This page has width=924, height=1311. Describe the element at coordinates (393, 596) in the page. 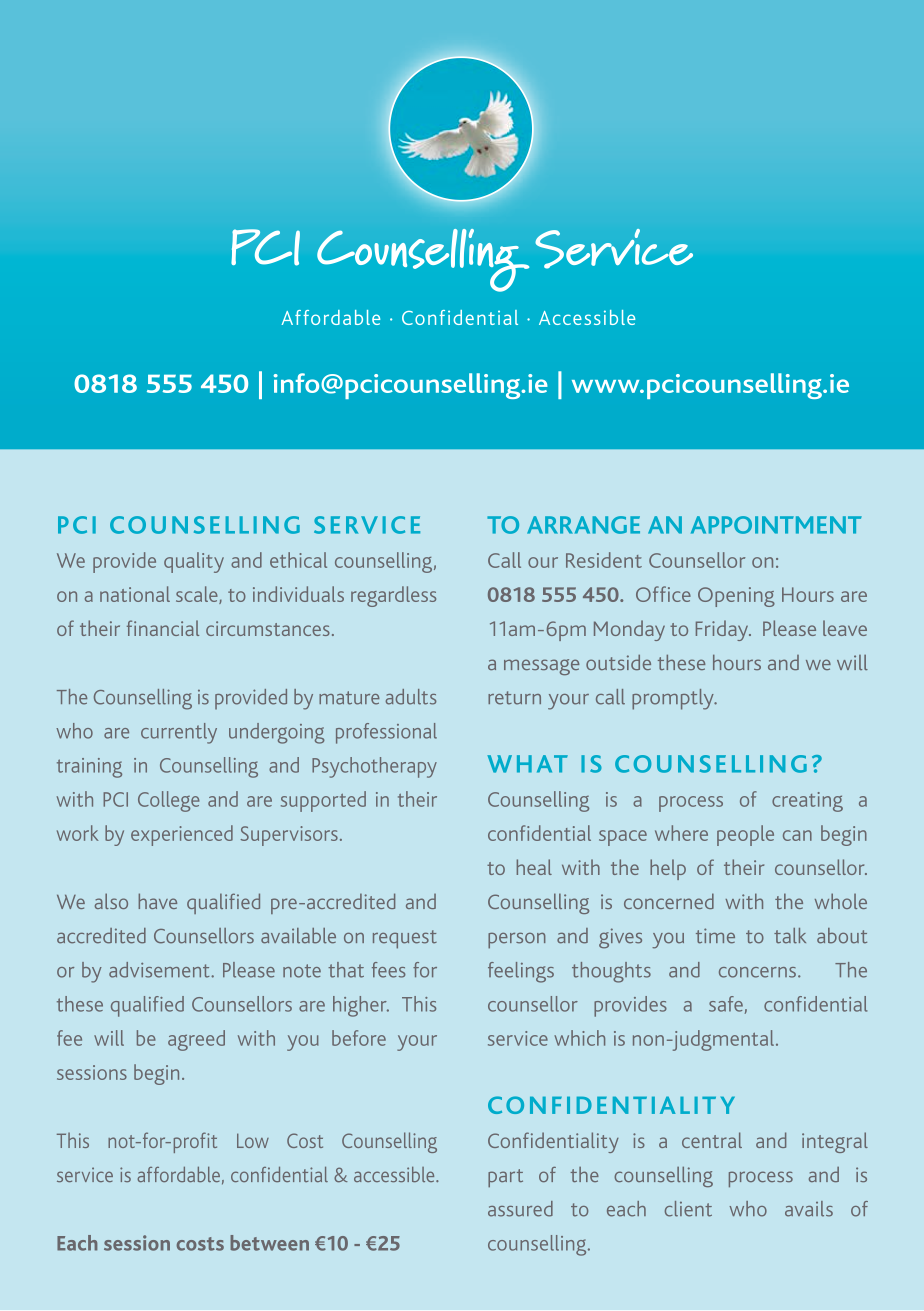

I see `regardless` at that location.
